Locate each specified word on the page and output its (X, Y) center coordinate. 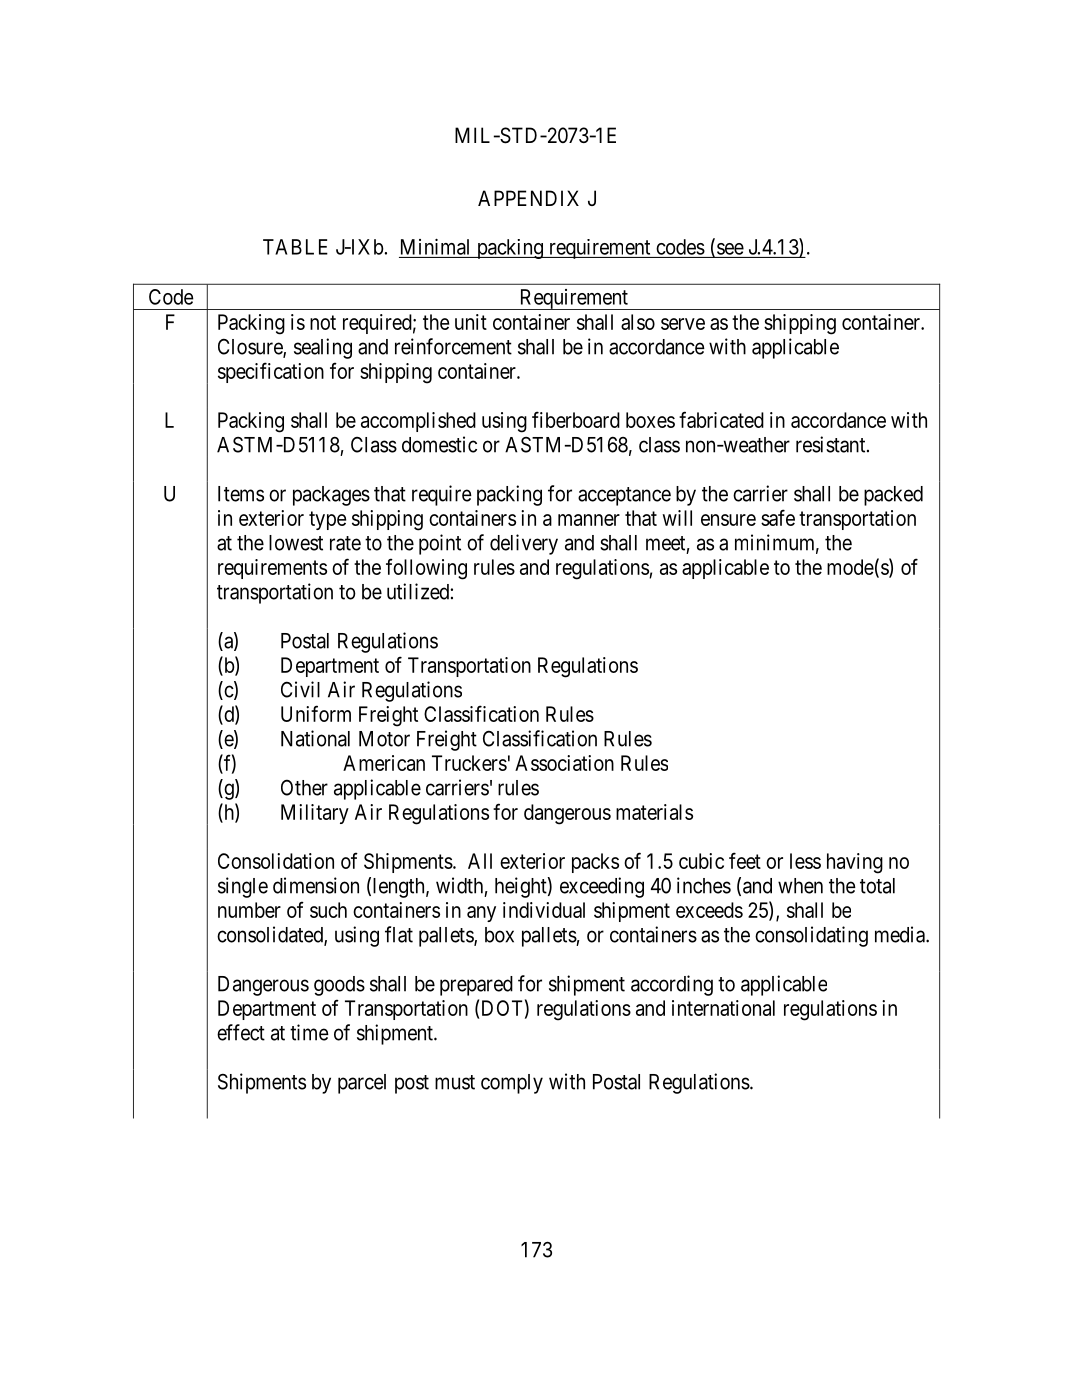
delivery (524, 544)
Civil (300, 689)
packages (331, 496)
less (805, 861)
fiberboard (576, 419)
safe (778, 517)
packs (595, 863)
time (309, 1032)
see (730, 249)
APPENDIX (528, 198)
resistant (832, 444)
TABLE (295, 247)
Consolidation (276, 861)
